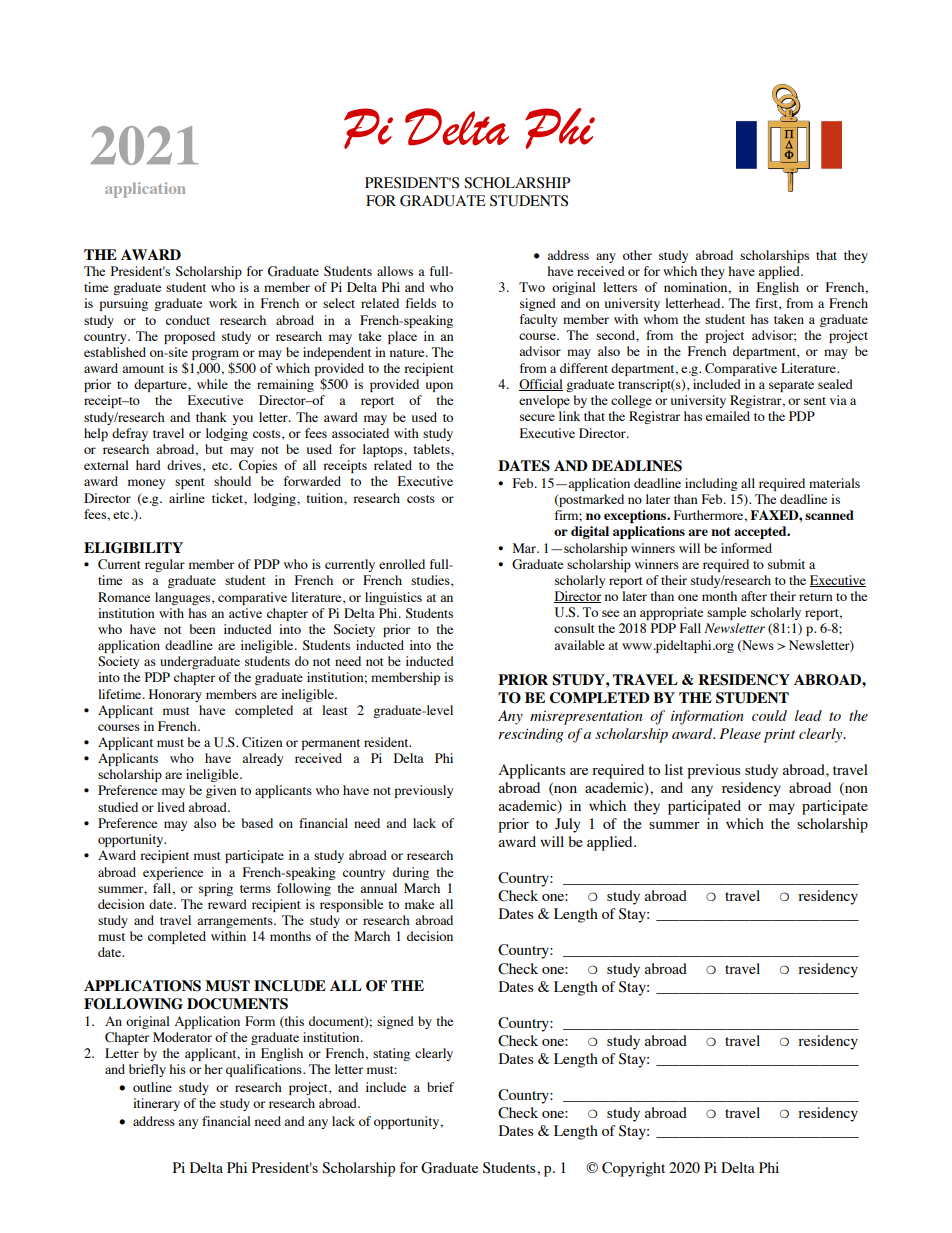 The image size is (952, 1233). Describe the element at coordinates (175, 695) in the screenshot. I see `Honorary` at that location.
